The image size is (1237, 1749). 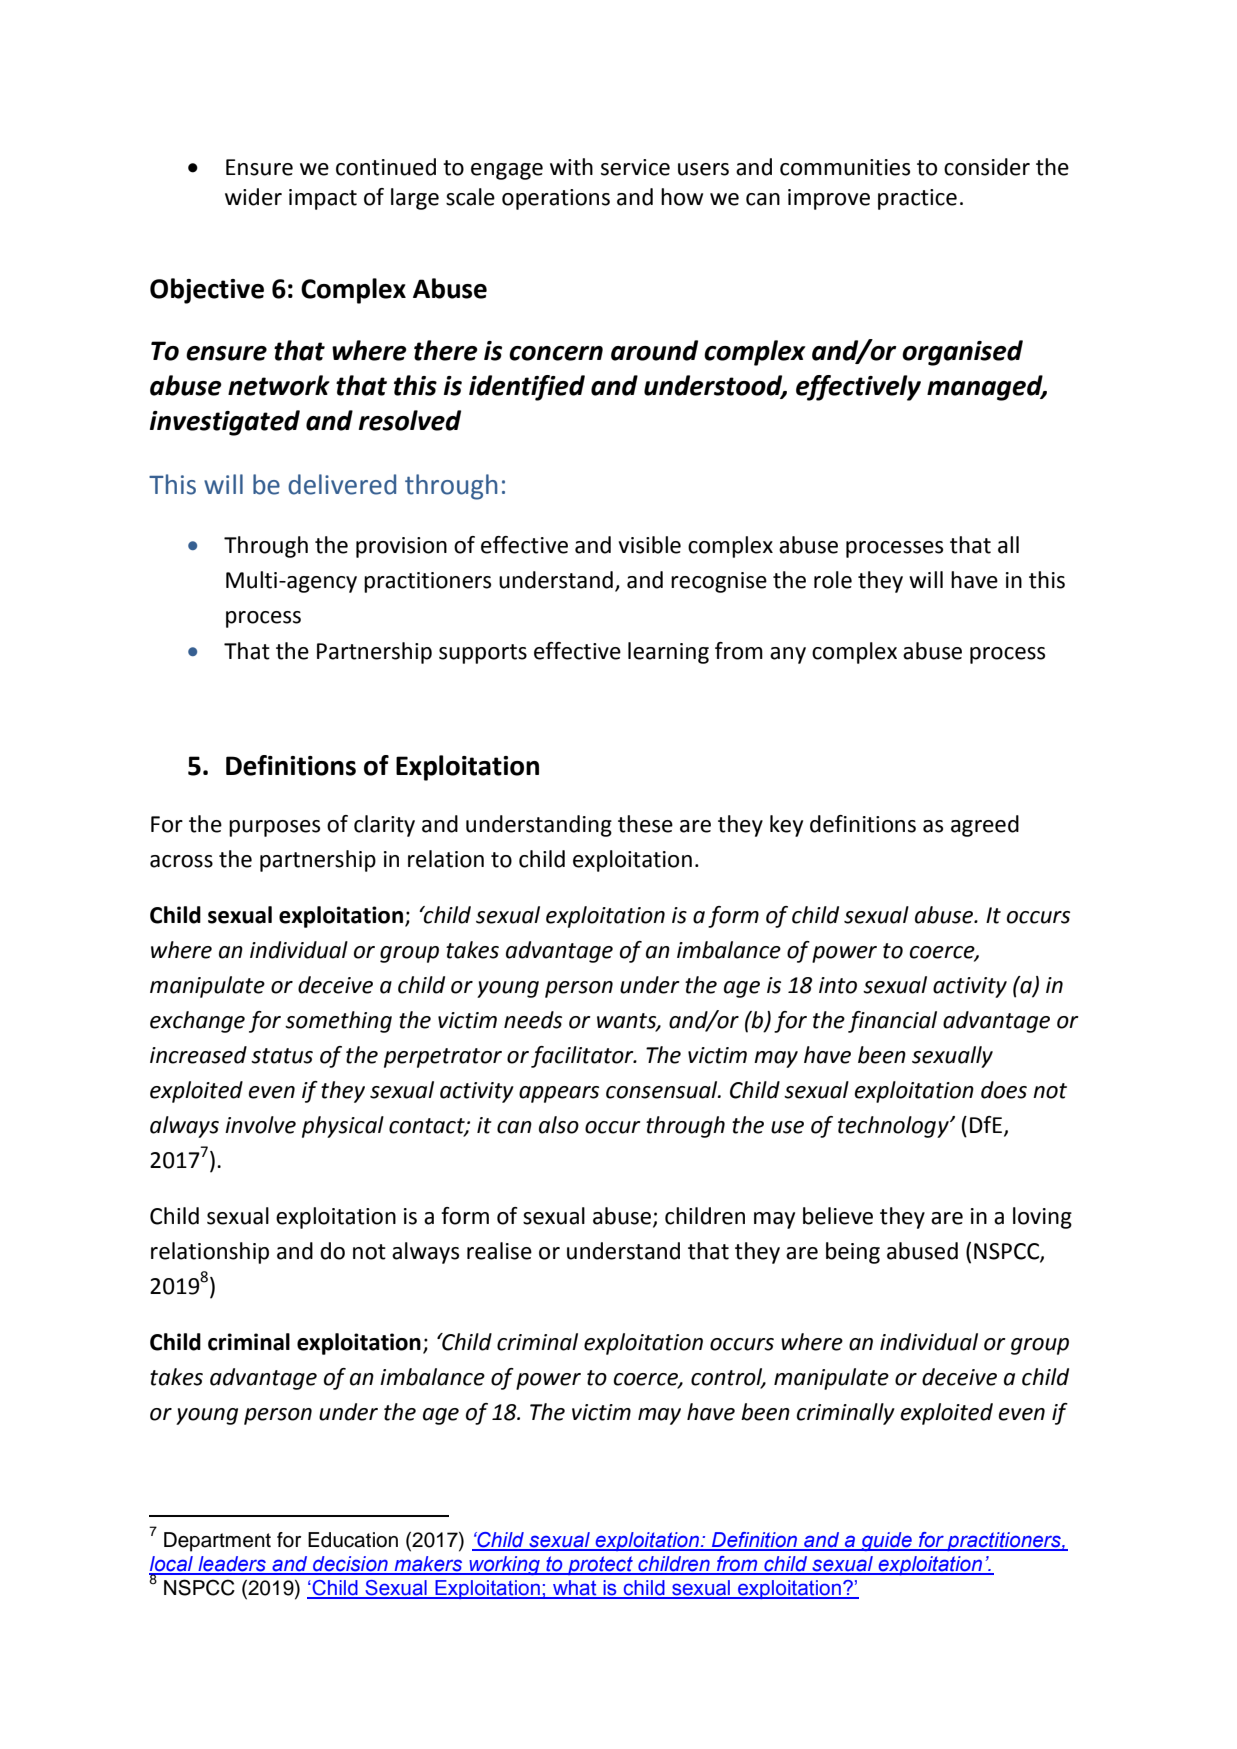 I want to click on involve, so click(x=260, y=1125).
